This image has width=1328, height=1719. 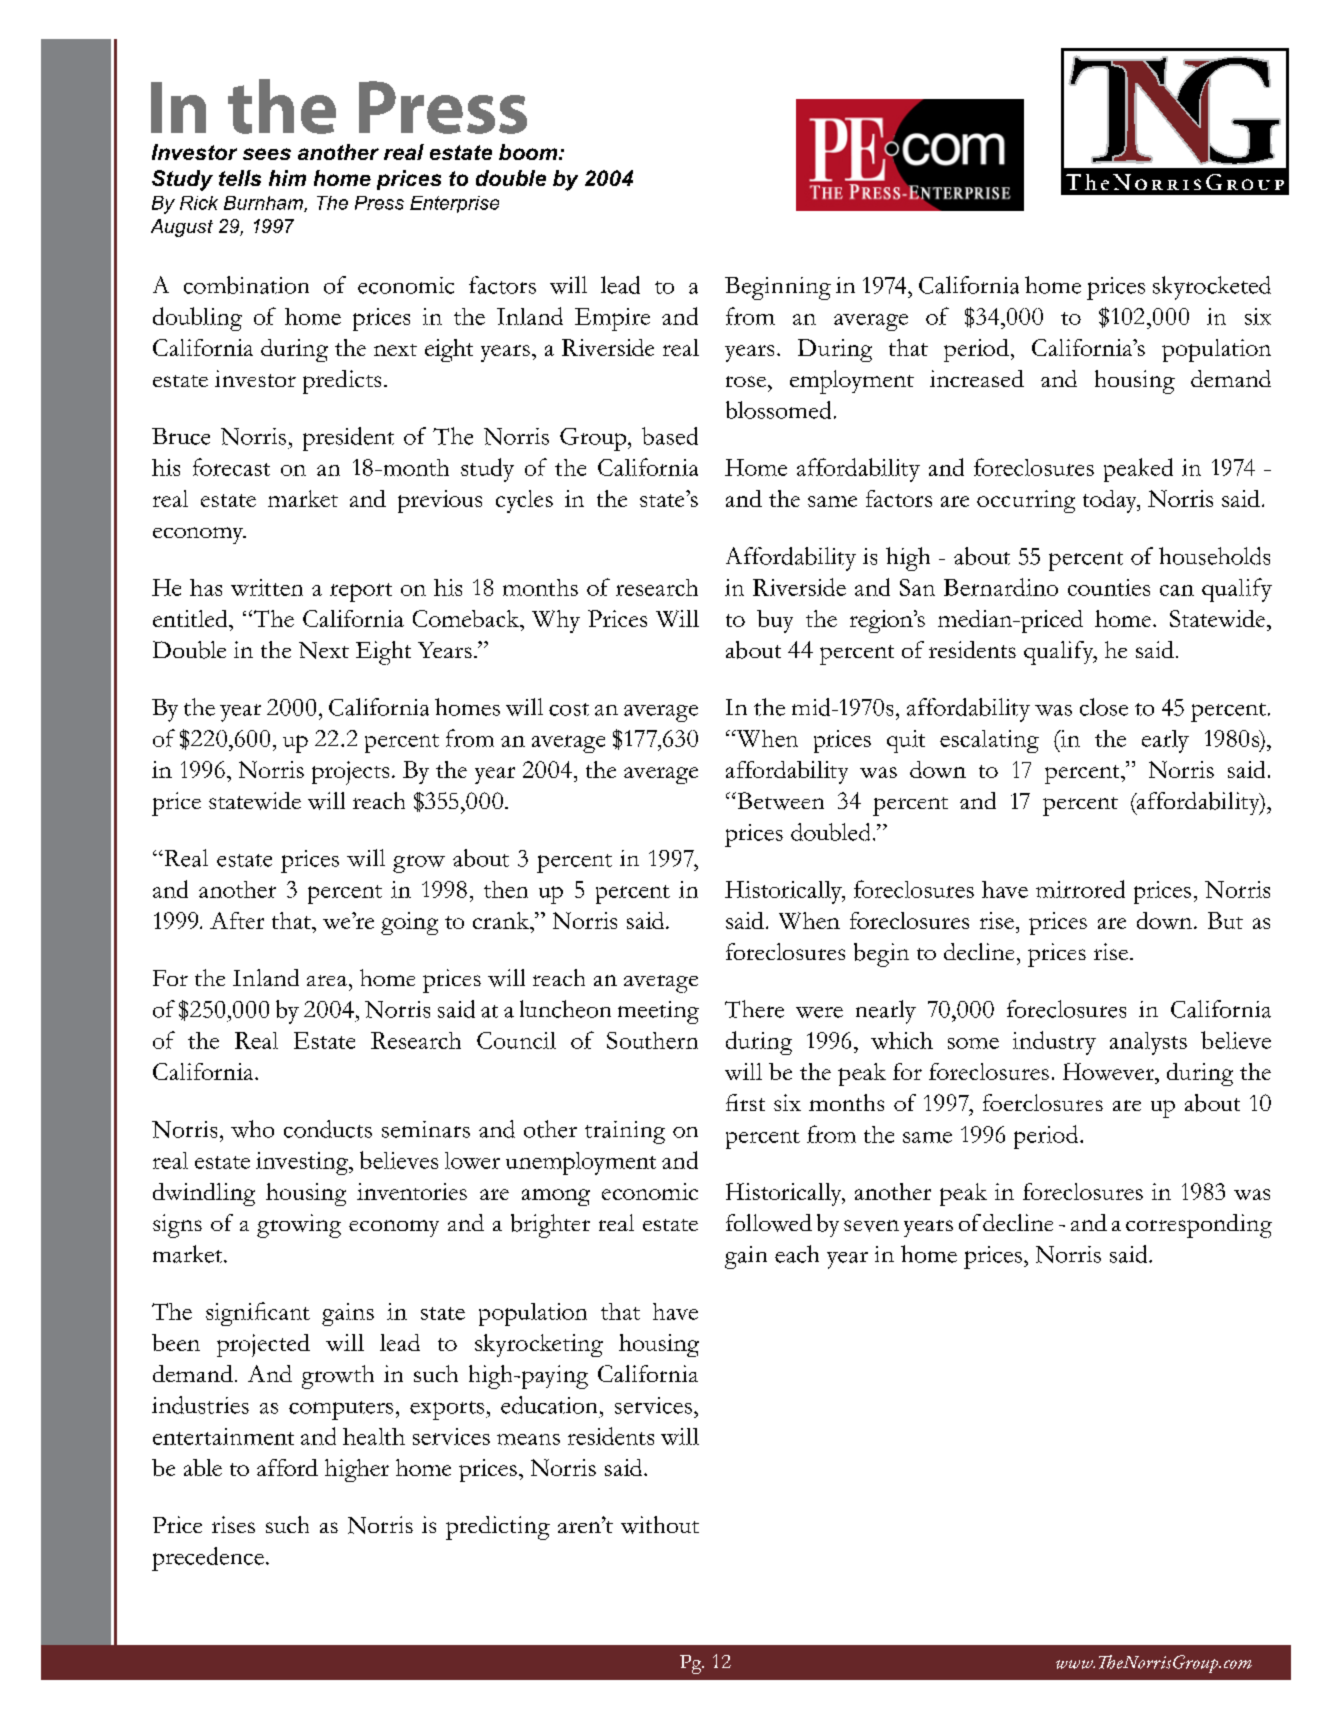 What do you see at coordinates (328, 1129) in the image?
I see `conducts` at bounding box center [328, 1129].
